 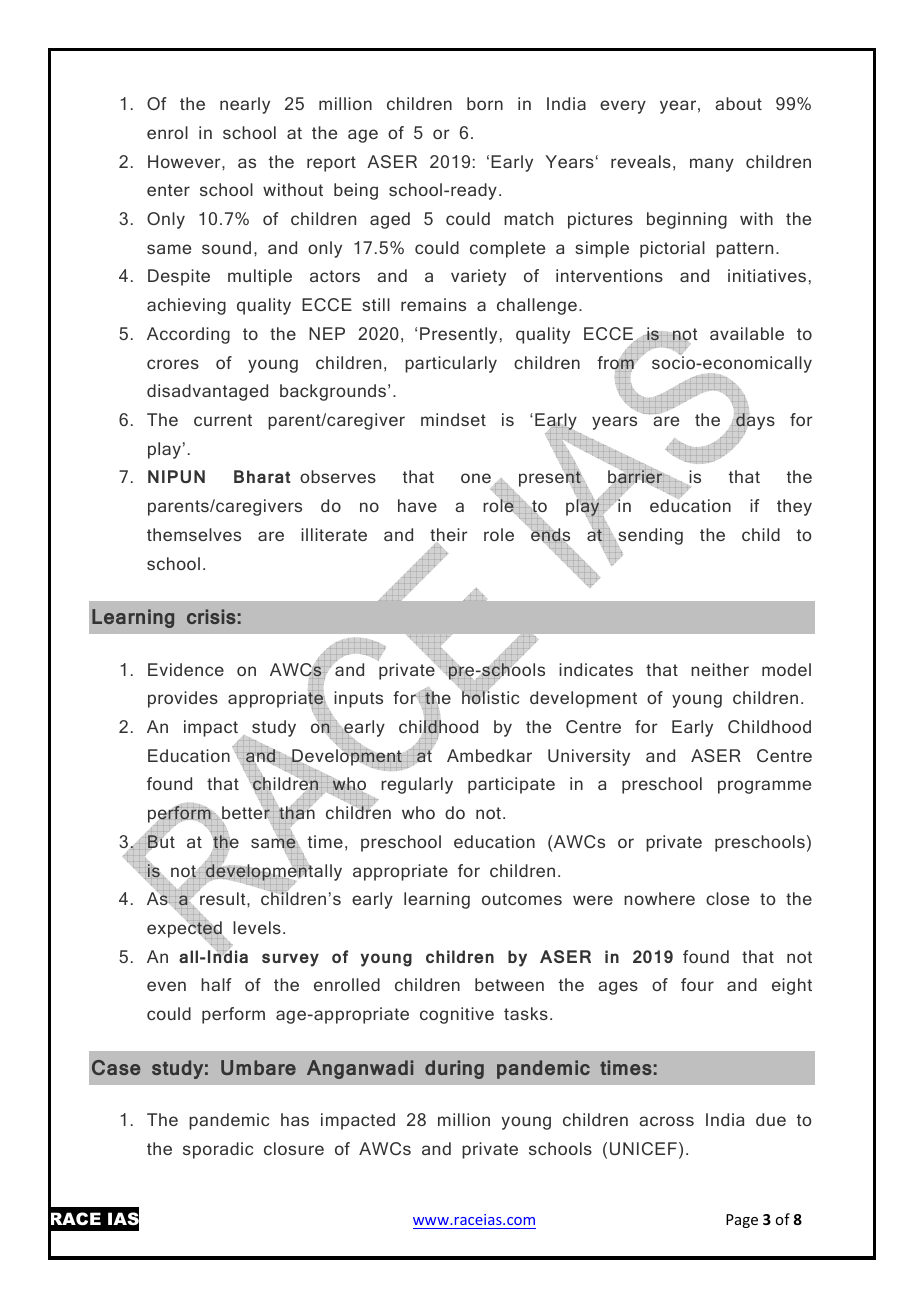 I want to click on born, so click(x=485, y=103).
